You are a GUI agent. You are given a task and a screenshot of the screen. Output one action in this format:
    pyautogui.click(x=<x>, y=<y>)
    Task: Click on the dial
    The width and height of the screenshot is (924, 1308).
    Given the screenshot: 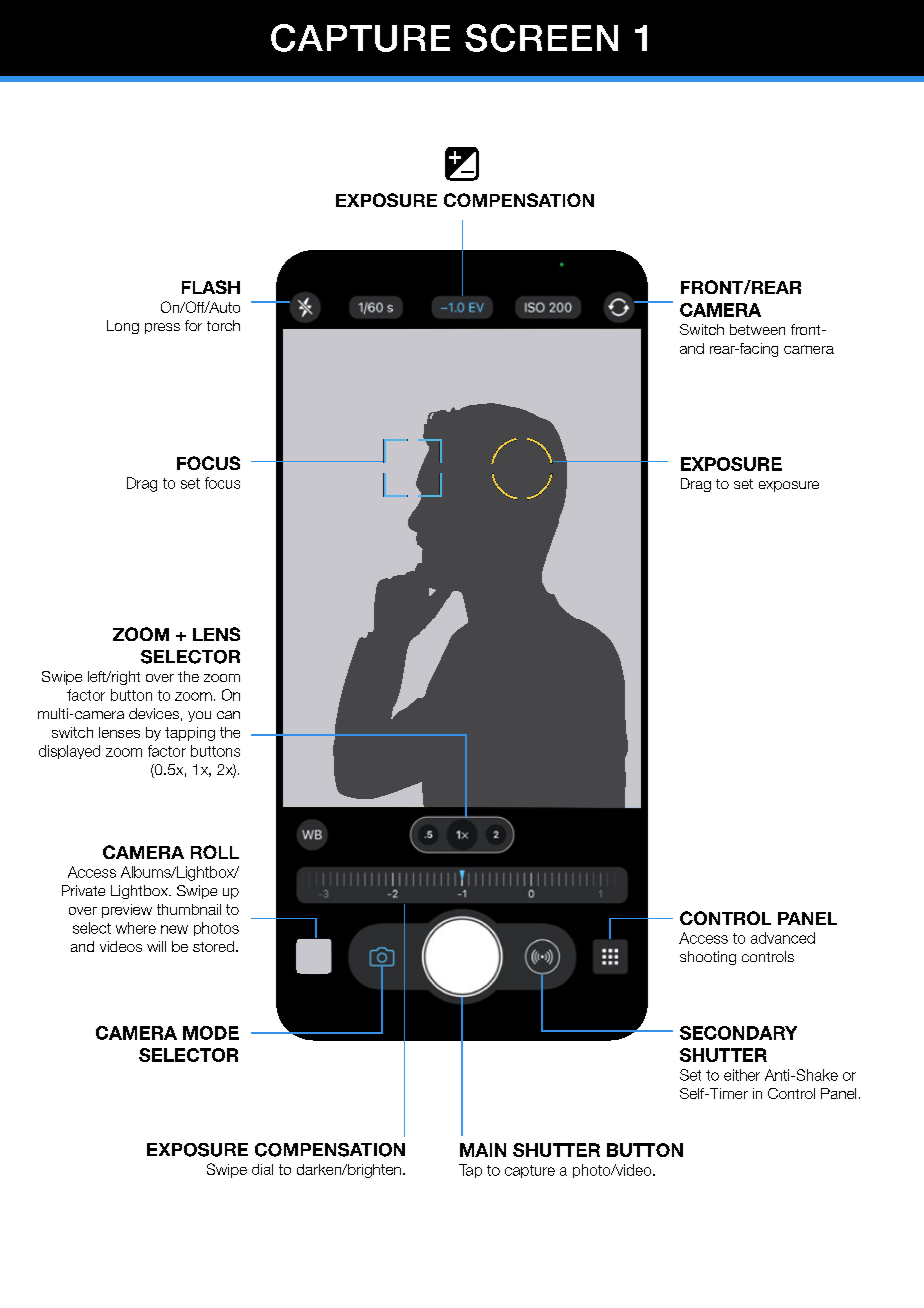 What is the action you would take?
    pyautogui.click(x=262, y=1169)
